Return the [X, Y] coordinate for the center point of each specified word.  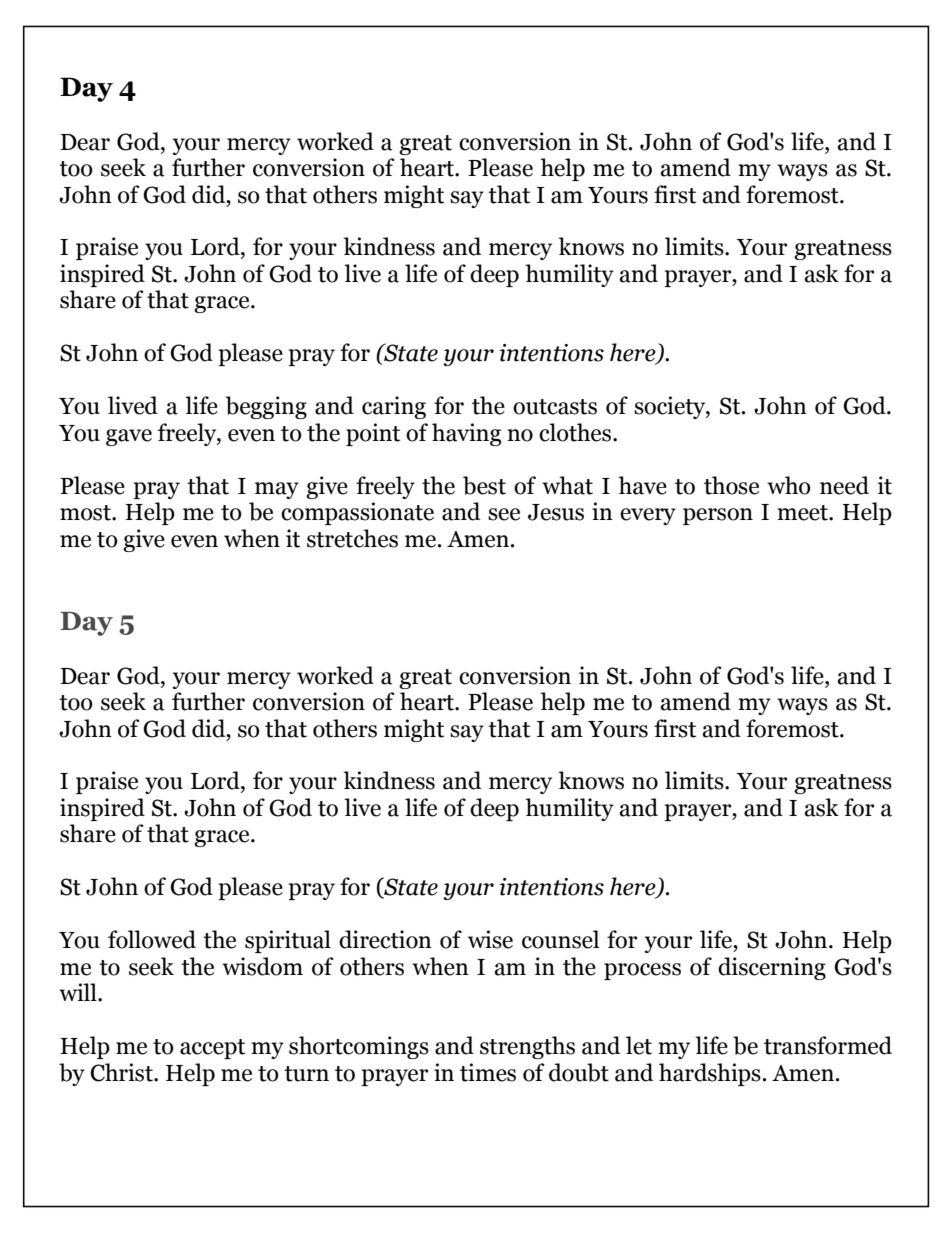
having [466, 434]
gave [129, 437]
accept [212, 1049]
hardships [710, 1074]
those [731, 485]
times [488, 1072]
